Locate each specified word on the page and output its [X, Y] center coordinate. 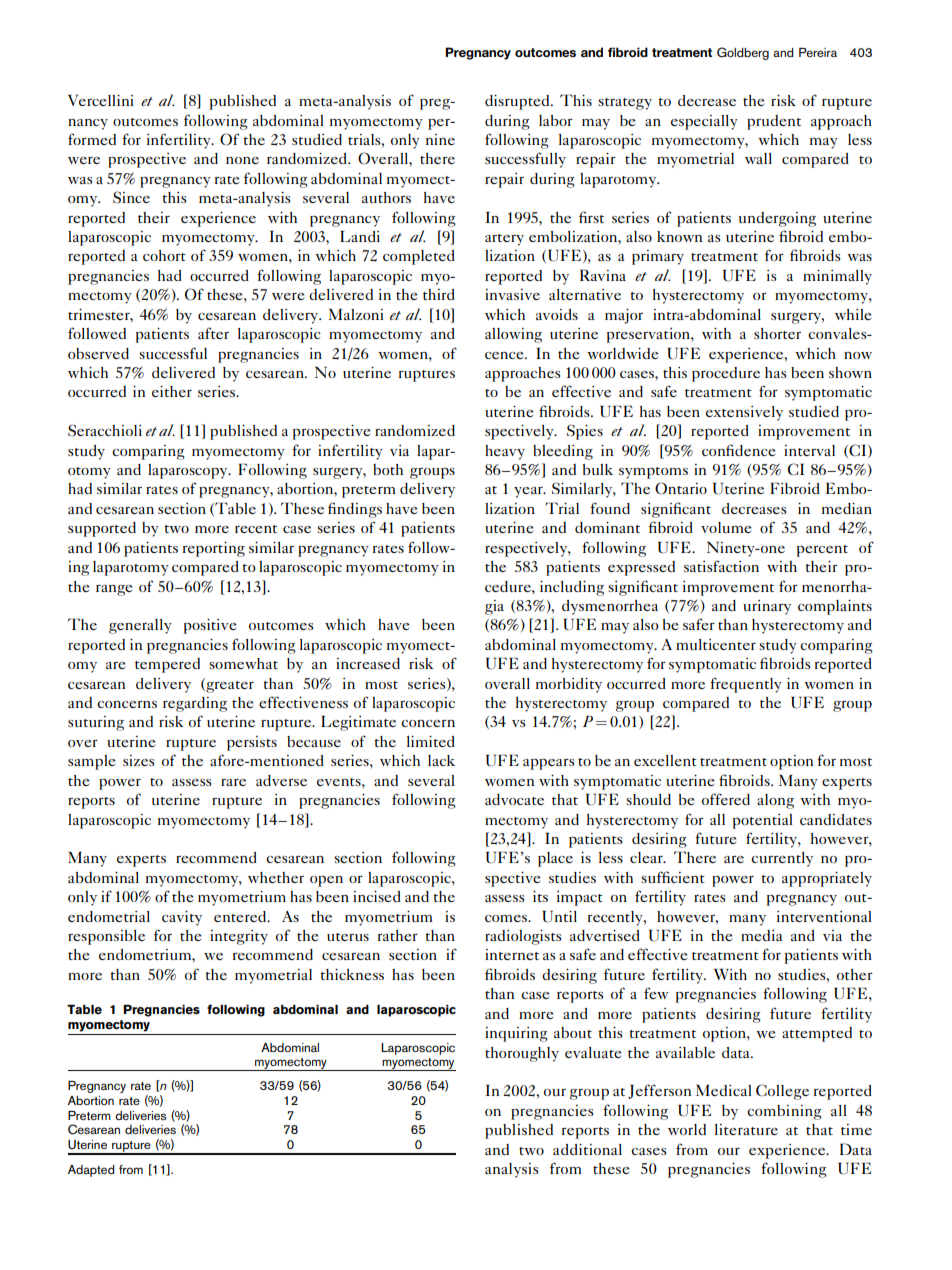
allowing [513, 335]
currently [782, 859]
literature [746, 1129]
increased [368, 663]
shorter [777, 333]
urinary [767, 607]
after [213, 333]
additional [587, 1149]
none [242, 160]
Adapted [91, 1171]
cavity [182, 918]
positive [210, 626]
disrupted [518, 102]
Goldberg [743, 53]
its [540, 896]
